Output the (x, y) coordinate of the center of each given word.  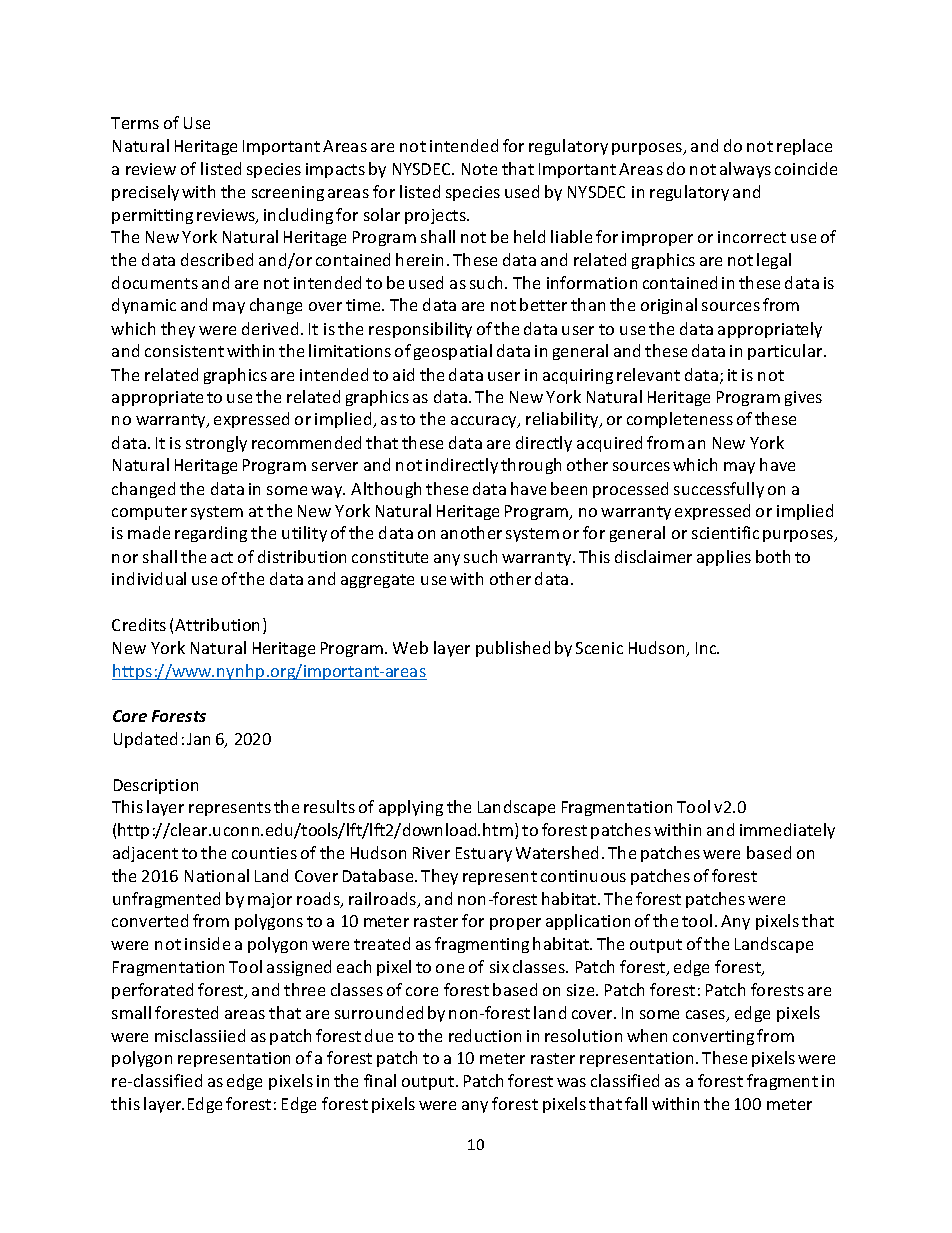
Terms (135, 123)
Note (479, 169)
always (745, 170)
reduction (485, 1035)
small (131, 1012)
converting (713, 1037)
